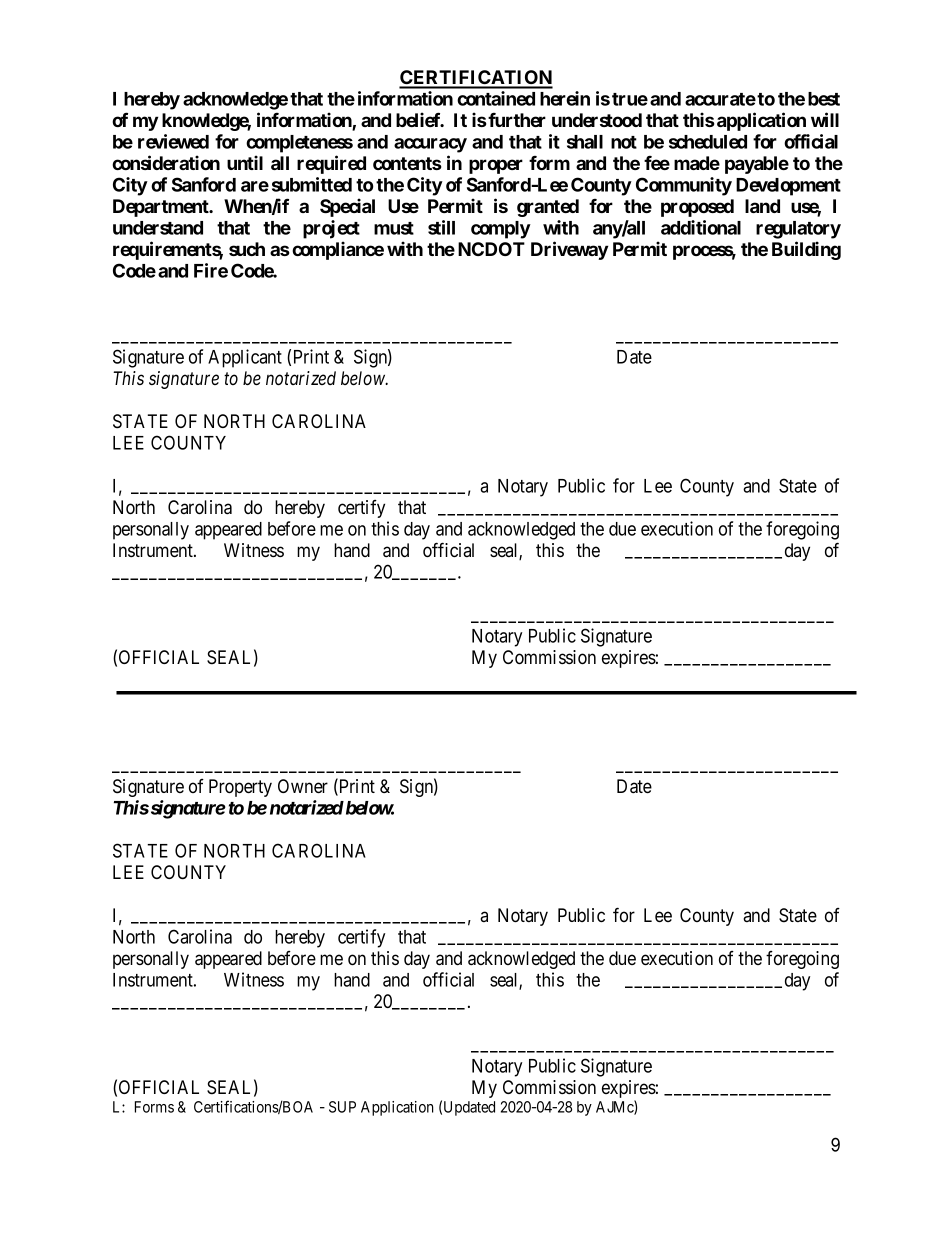  I want to click on until, so click(245, 162).
